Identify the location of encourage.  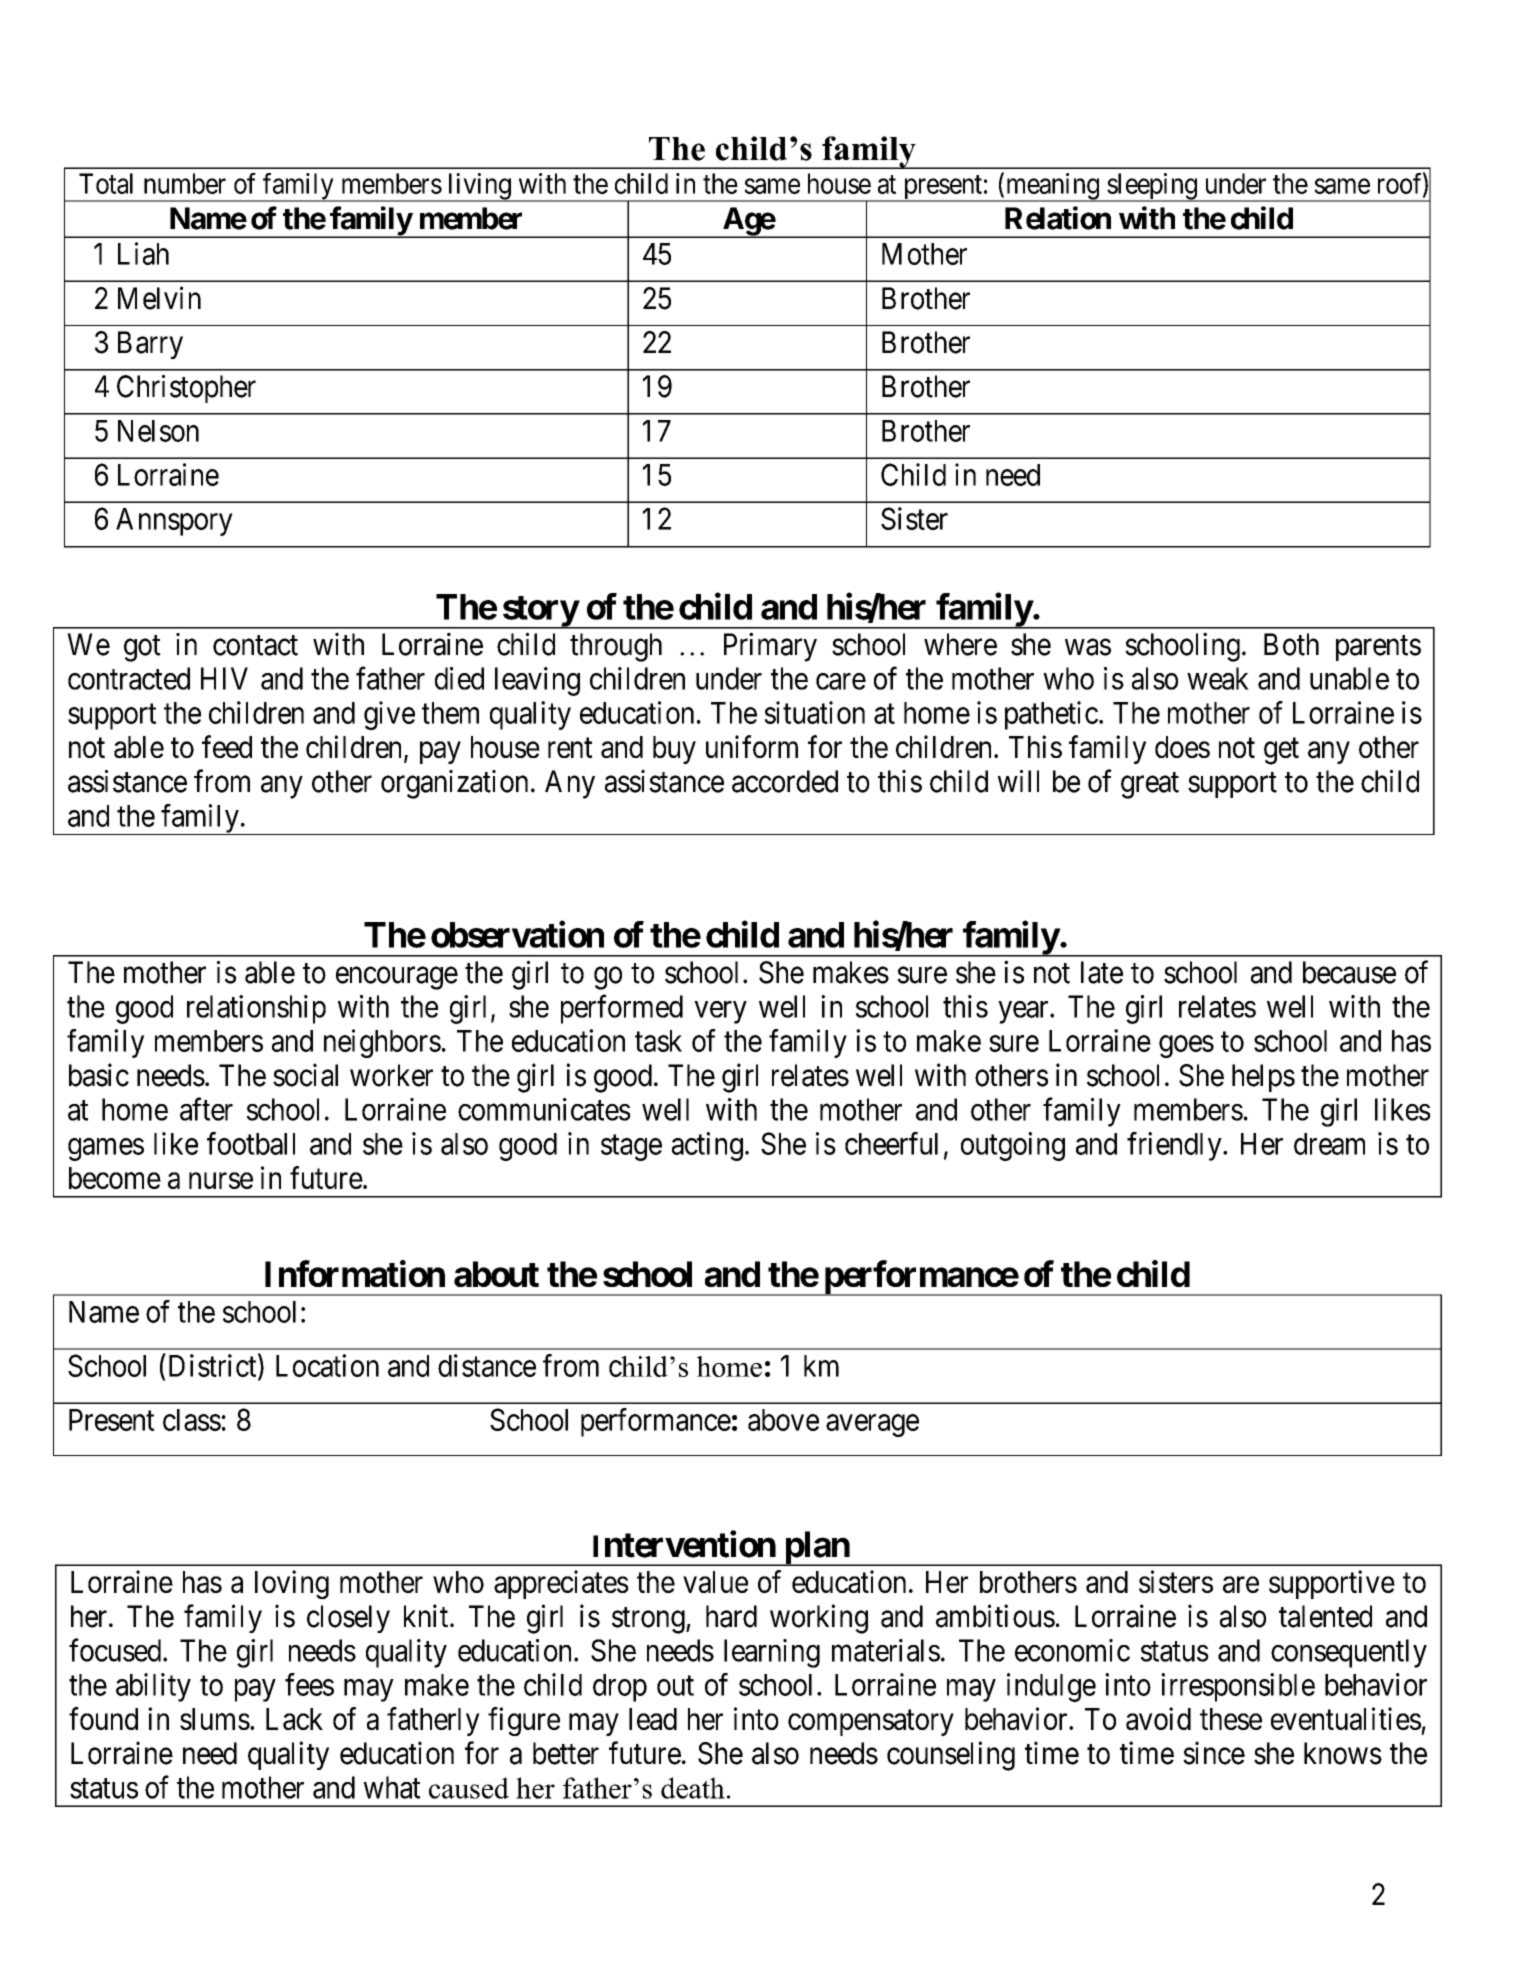
(397, 978).
